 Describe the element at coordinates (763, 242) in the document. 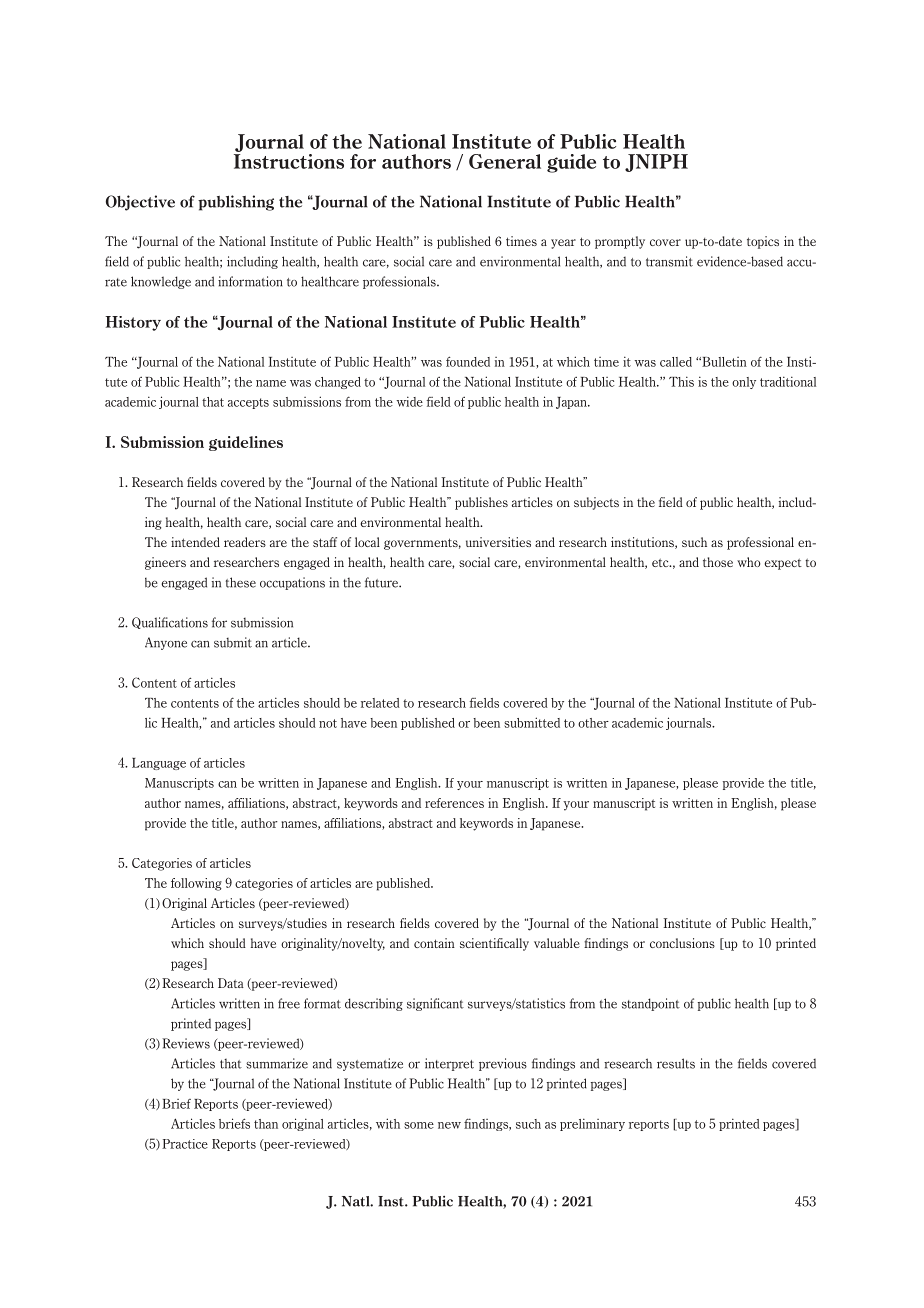

I see `topics` at that location.
